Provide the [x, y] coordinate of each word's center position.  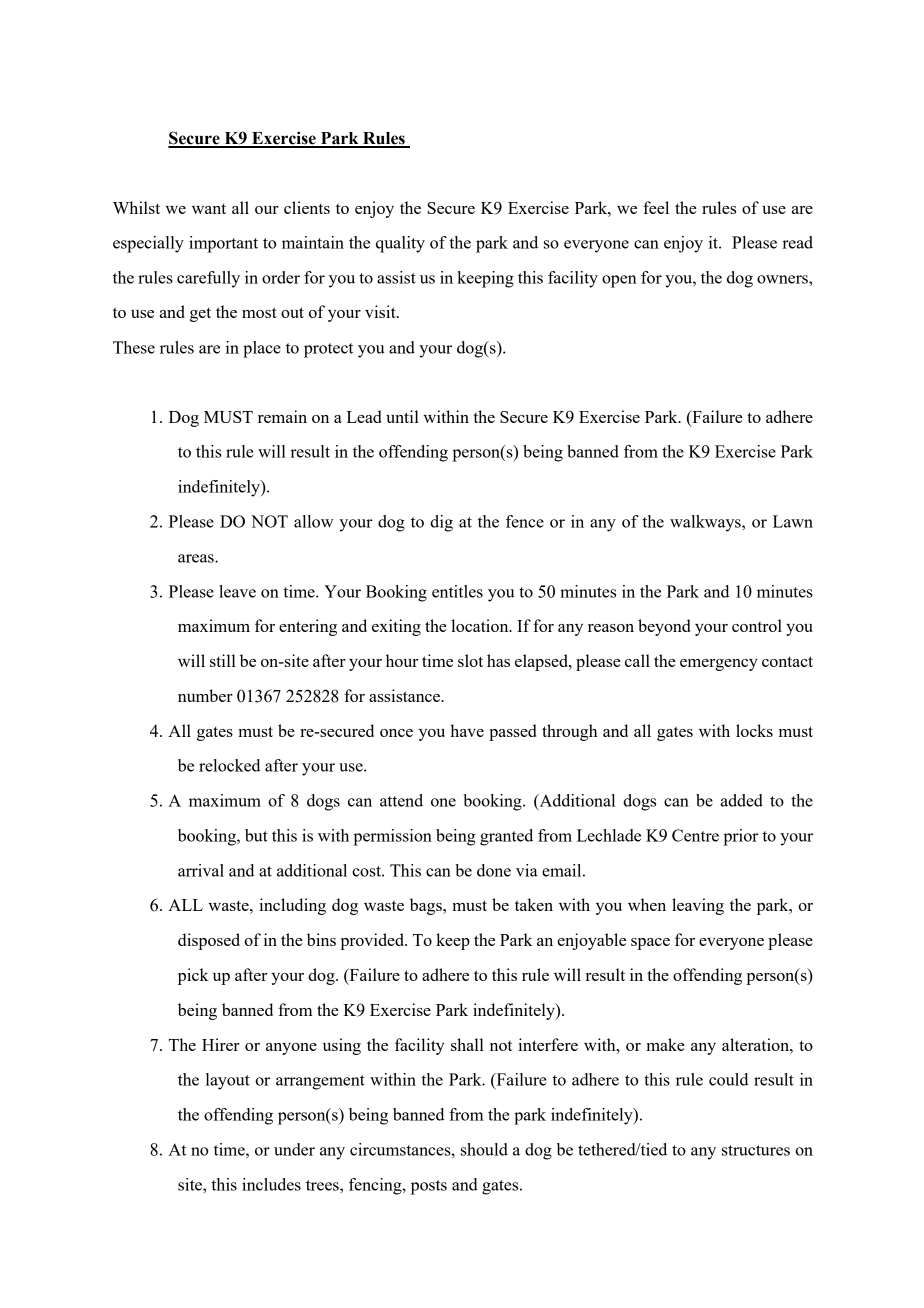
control [757, 625]
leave [237, 591]
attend [401, 800]
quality [400, 244]
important [223, 244]
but [256, 835]
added [741, 800]
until [402, 416]
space [650, 944]
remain [282, 416]
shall [467, 1044]
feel [656, 207]
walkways [706, 523]
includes [271, 1184]
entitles [457, 591]
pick [193, 976]
